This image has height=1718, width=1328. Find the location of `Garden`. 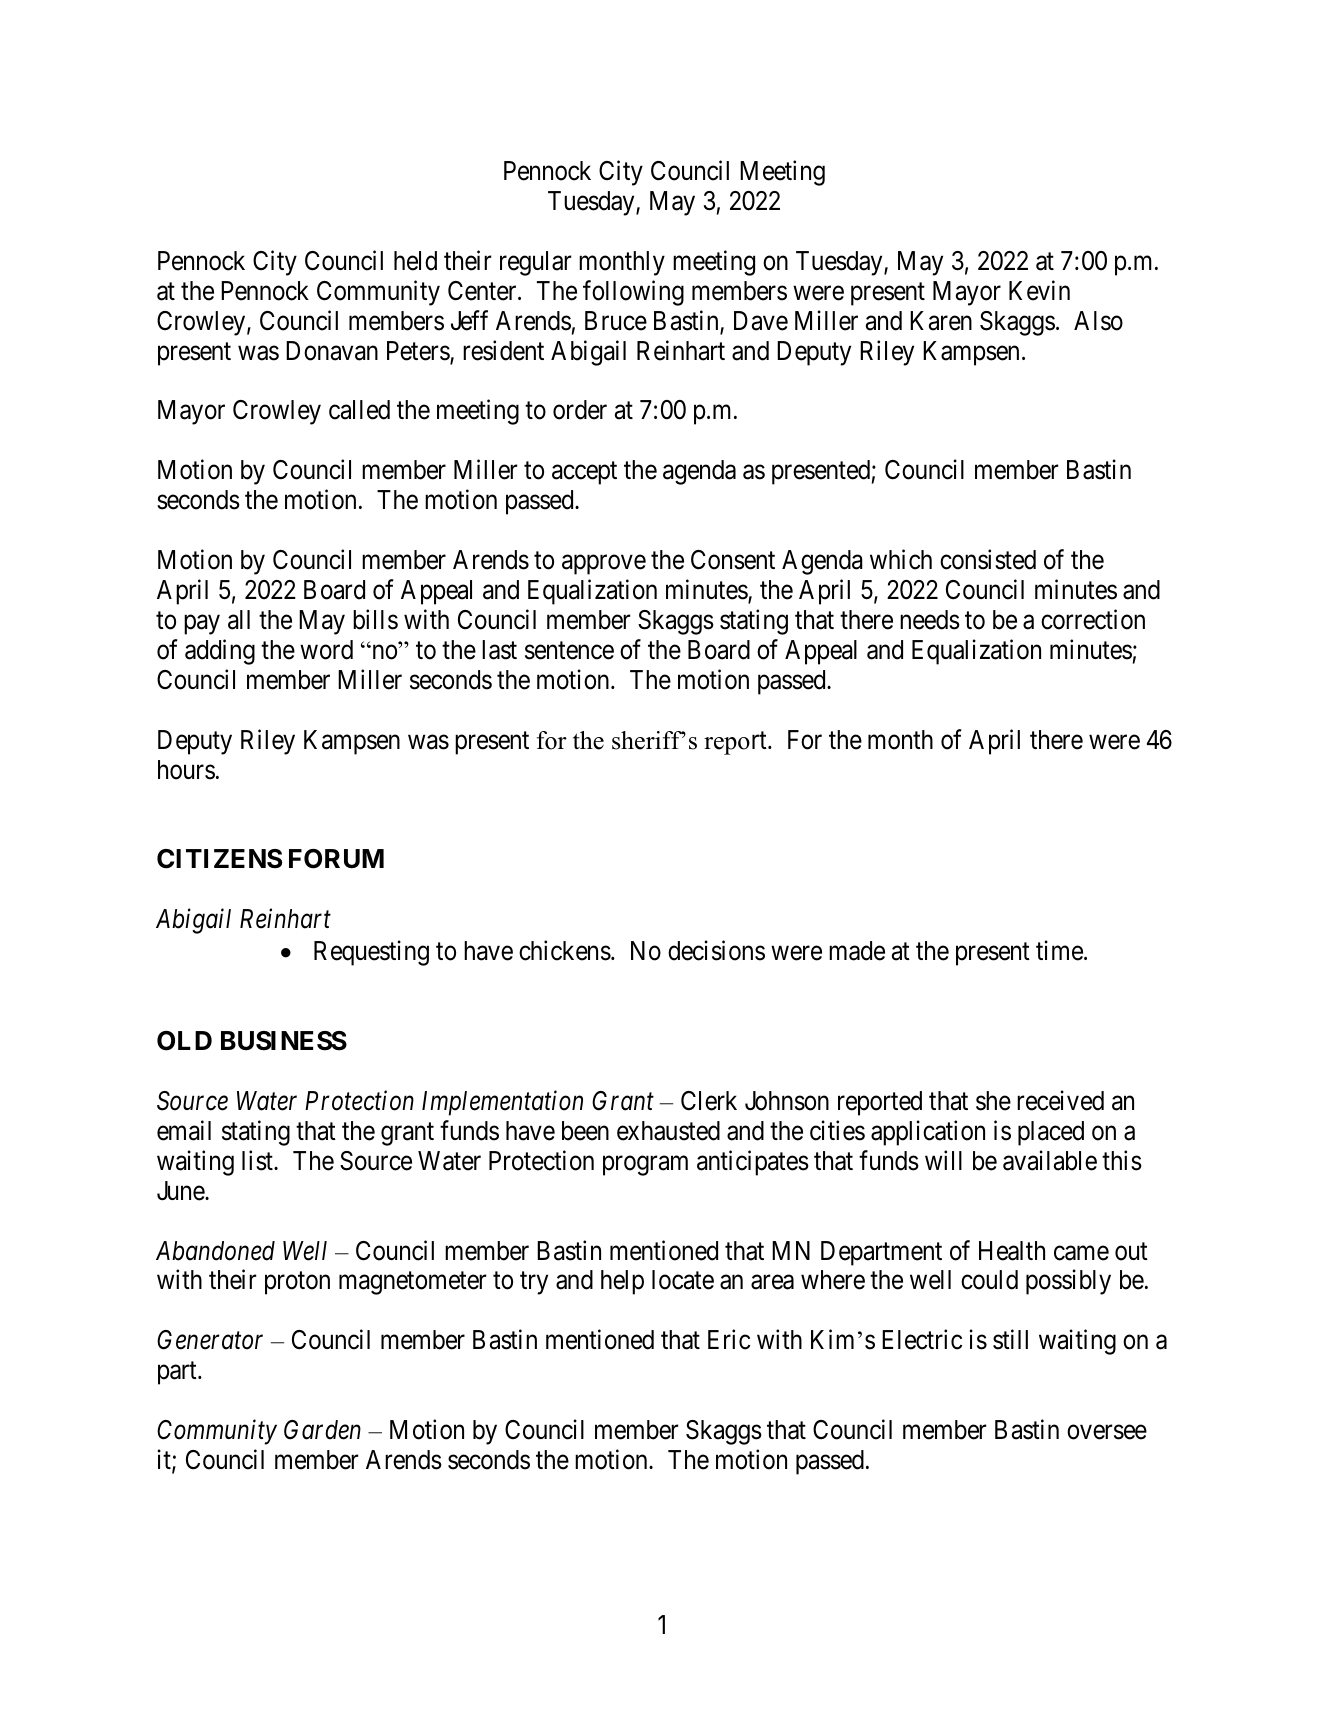

Garden is located at coordinates (322, 1430).
